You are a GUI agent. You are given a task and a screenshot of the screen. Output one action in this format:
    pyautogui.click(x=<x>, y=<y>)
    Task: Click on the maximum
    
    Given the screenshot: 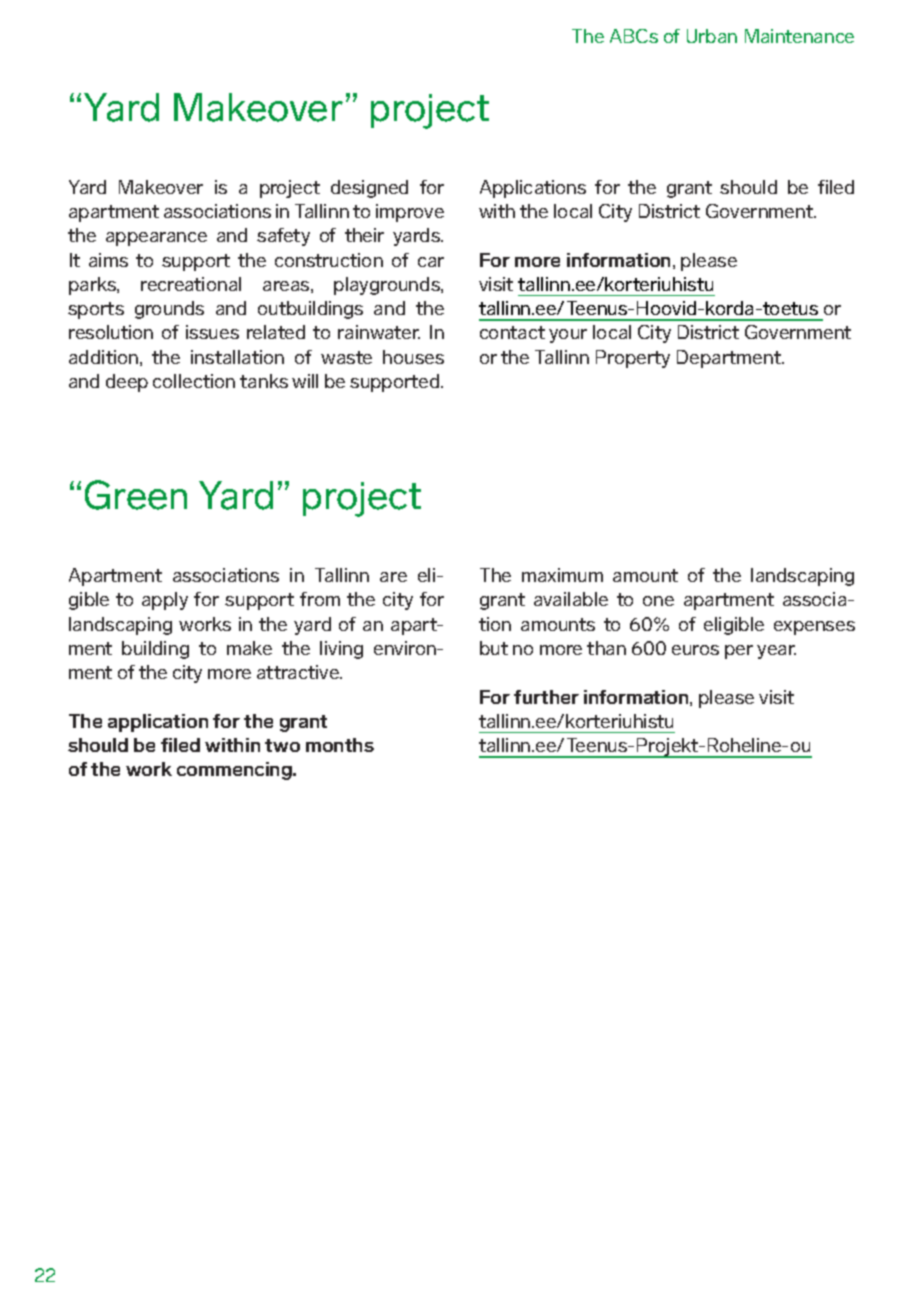 What is the action you would take?
    pyautogui.click(x=562, y=575)
